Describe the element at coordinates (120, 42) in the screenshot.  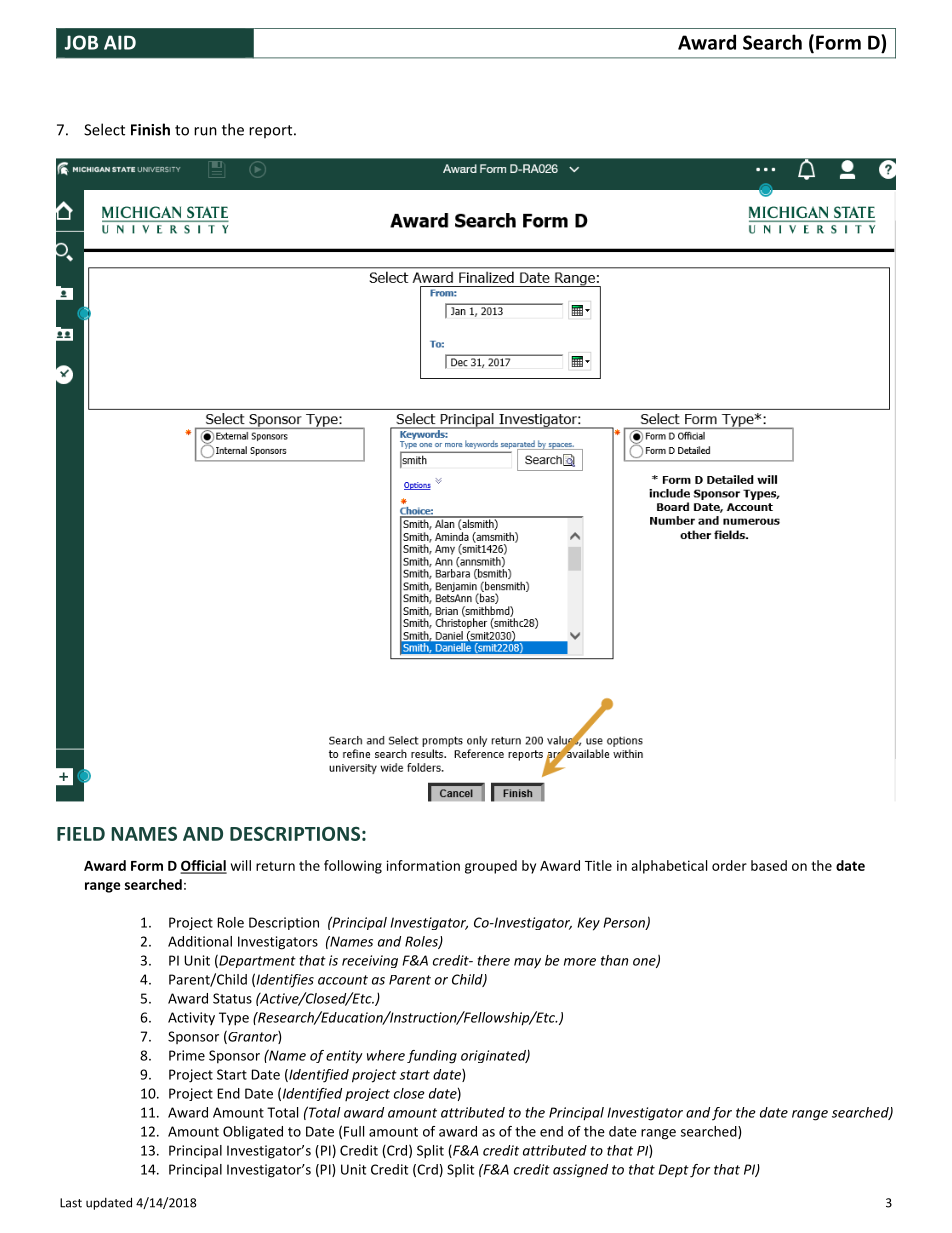
I see `AID` at that location.
